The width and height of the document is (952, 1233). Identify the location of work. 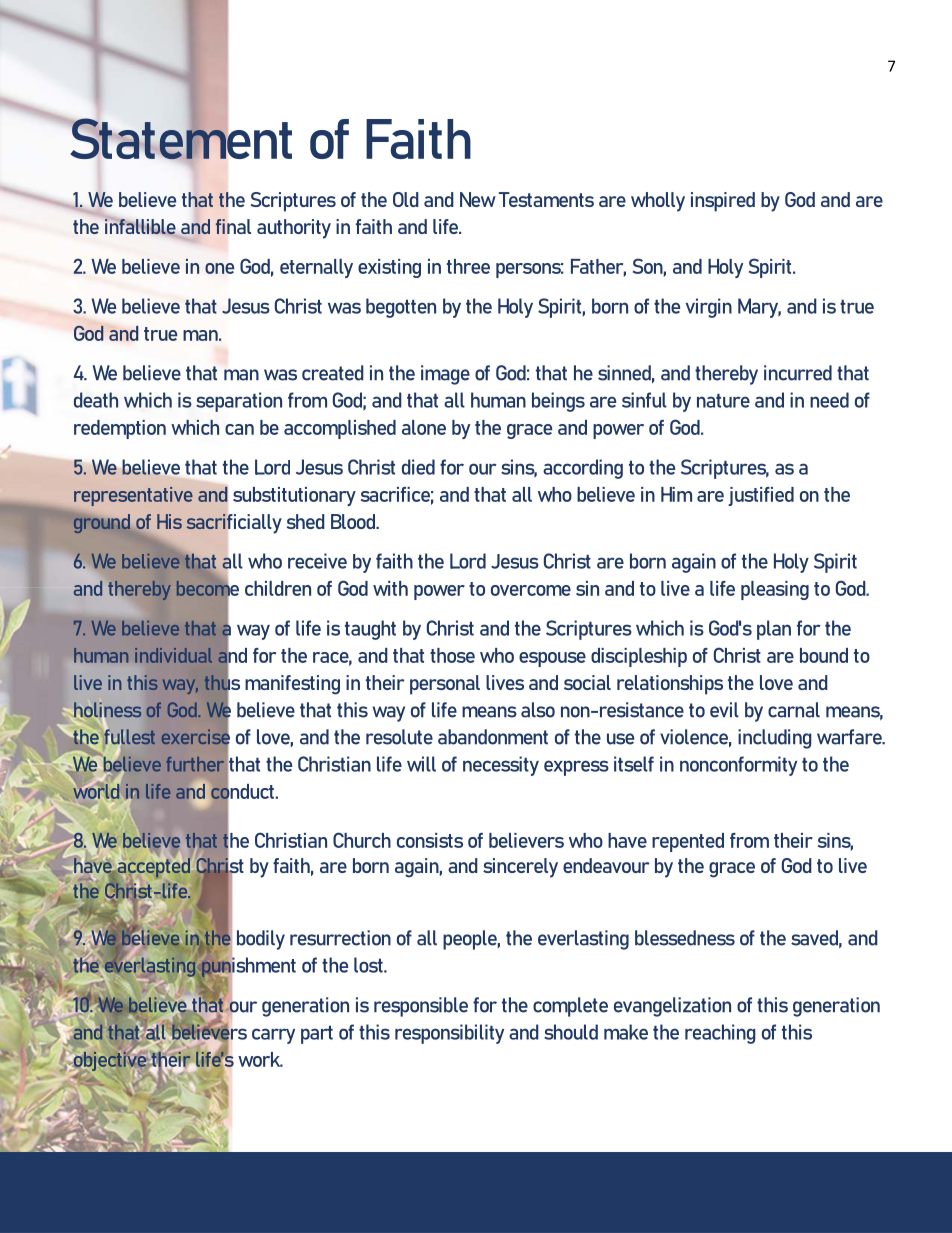
(260, 1059).
